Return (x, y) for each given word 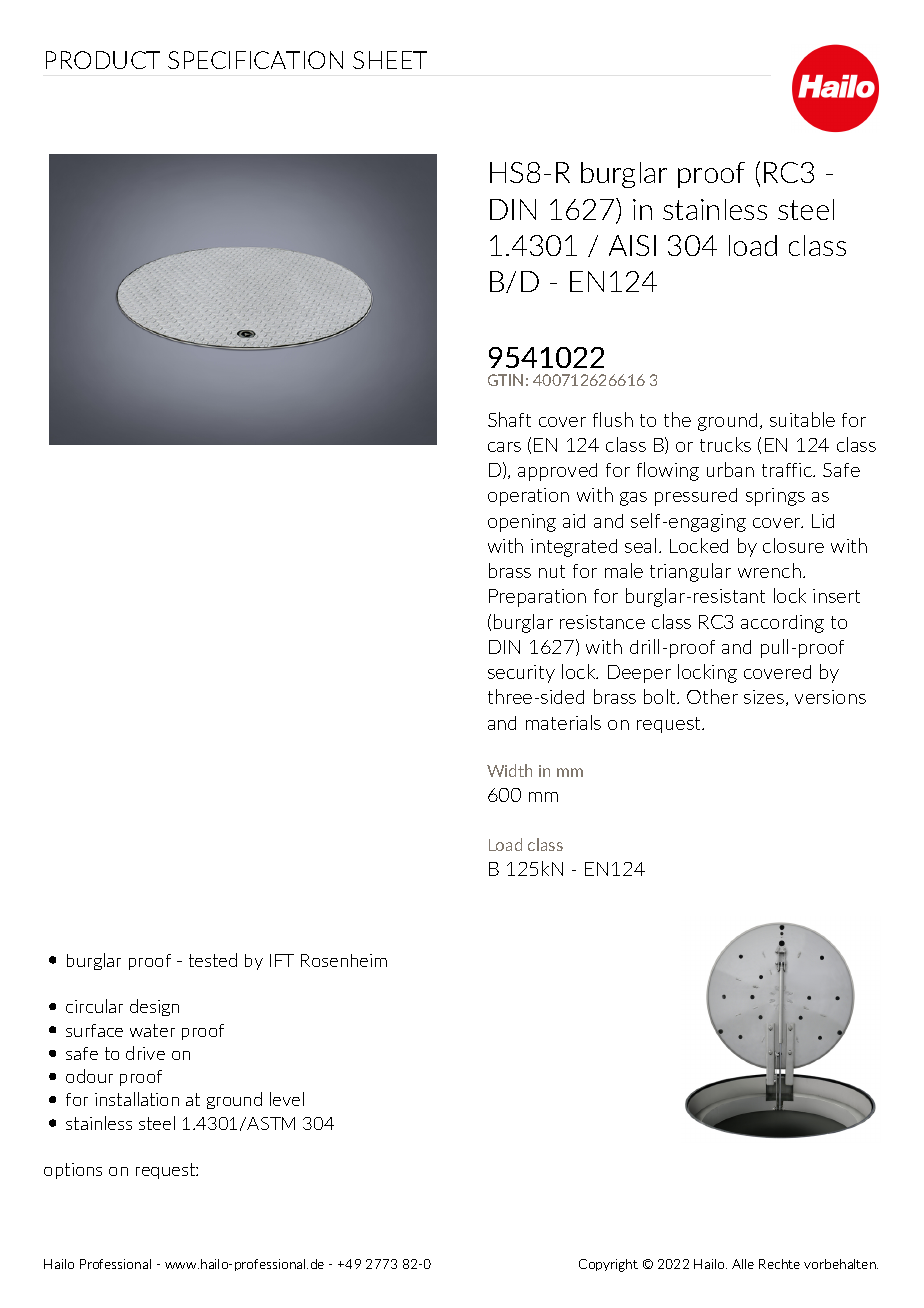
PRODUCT (103, 60)
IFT (282, 960)
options (73, 1171)
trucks (725, 444)
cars (504, 447)
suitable (802, 419)
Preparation (537, 598)
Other (712, 696)
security (521, 674)
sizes (765, 698)
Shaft (509, 419)
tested (213, 960)
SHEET (390, 60)
